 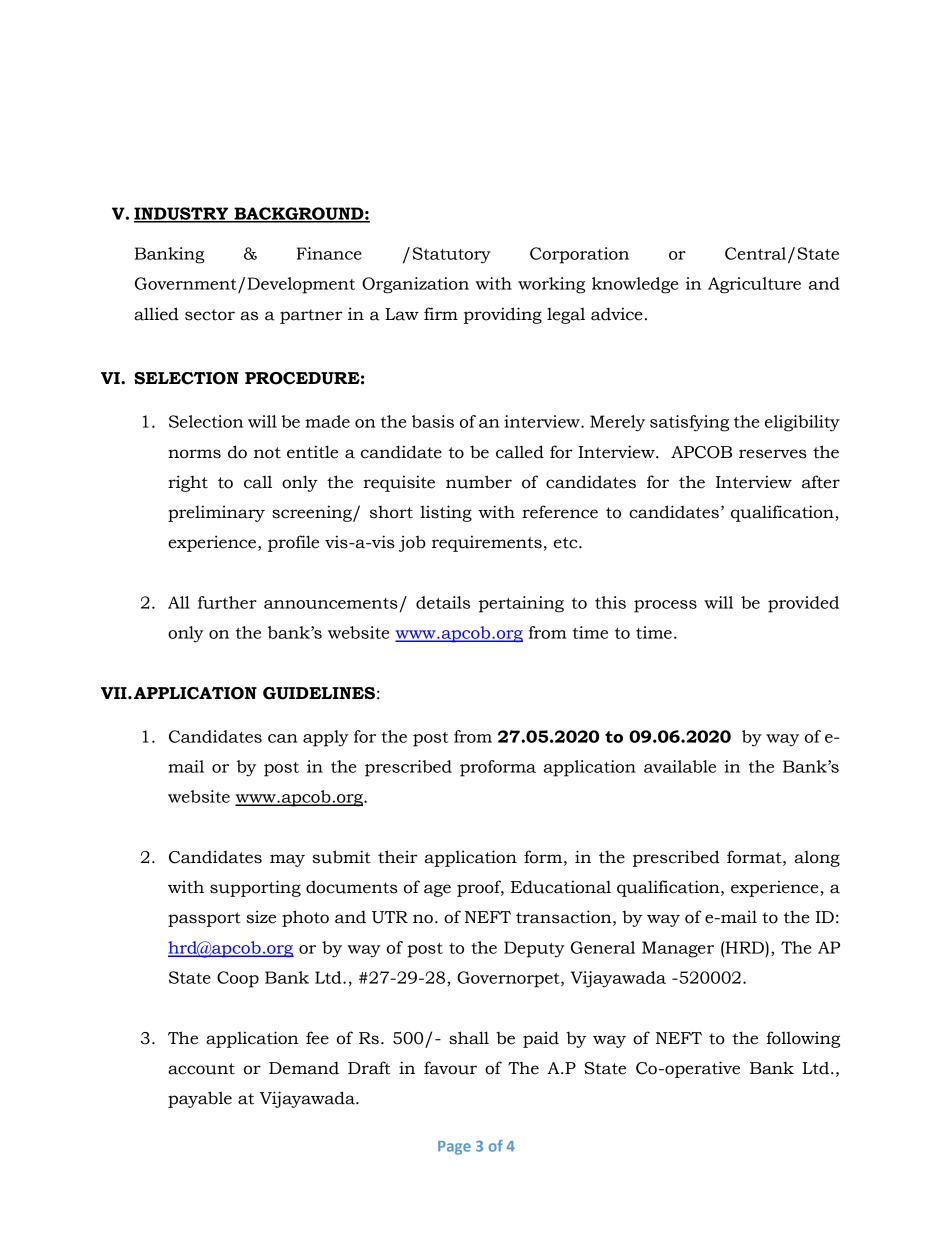 What do you see at coordinates (227, 602) in the screenshot?
I see `further` at bounding box center [227, 602].
